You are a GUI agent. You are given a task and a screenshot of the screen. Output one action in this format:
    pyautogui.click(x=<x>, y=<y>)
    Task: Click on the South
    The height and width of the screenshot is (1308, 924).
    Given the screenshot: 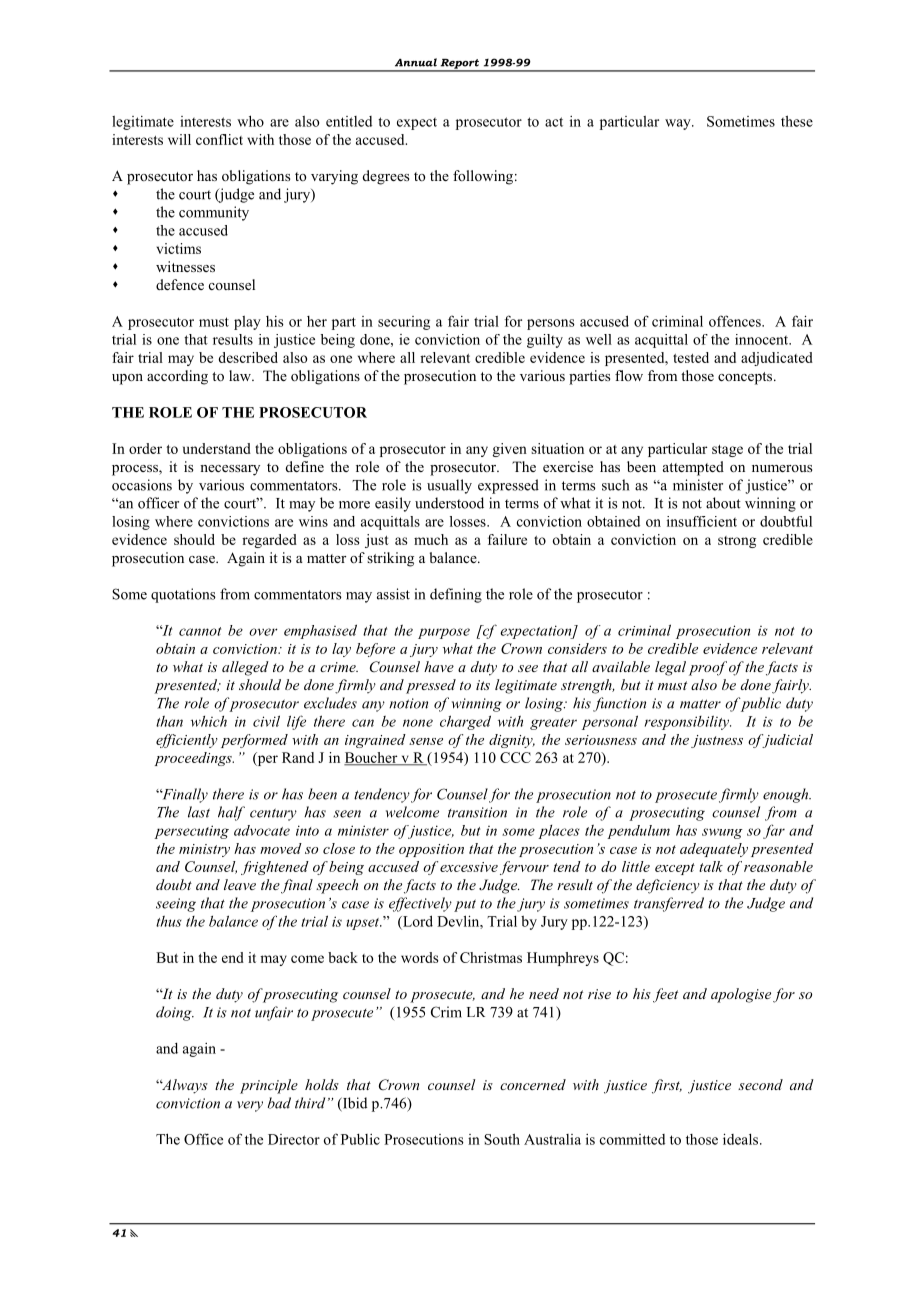 What is the action you would take?
    pyautogui.click(x=502, y=1139)
